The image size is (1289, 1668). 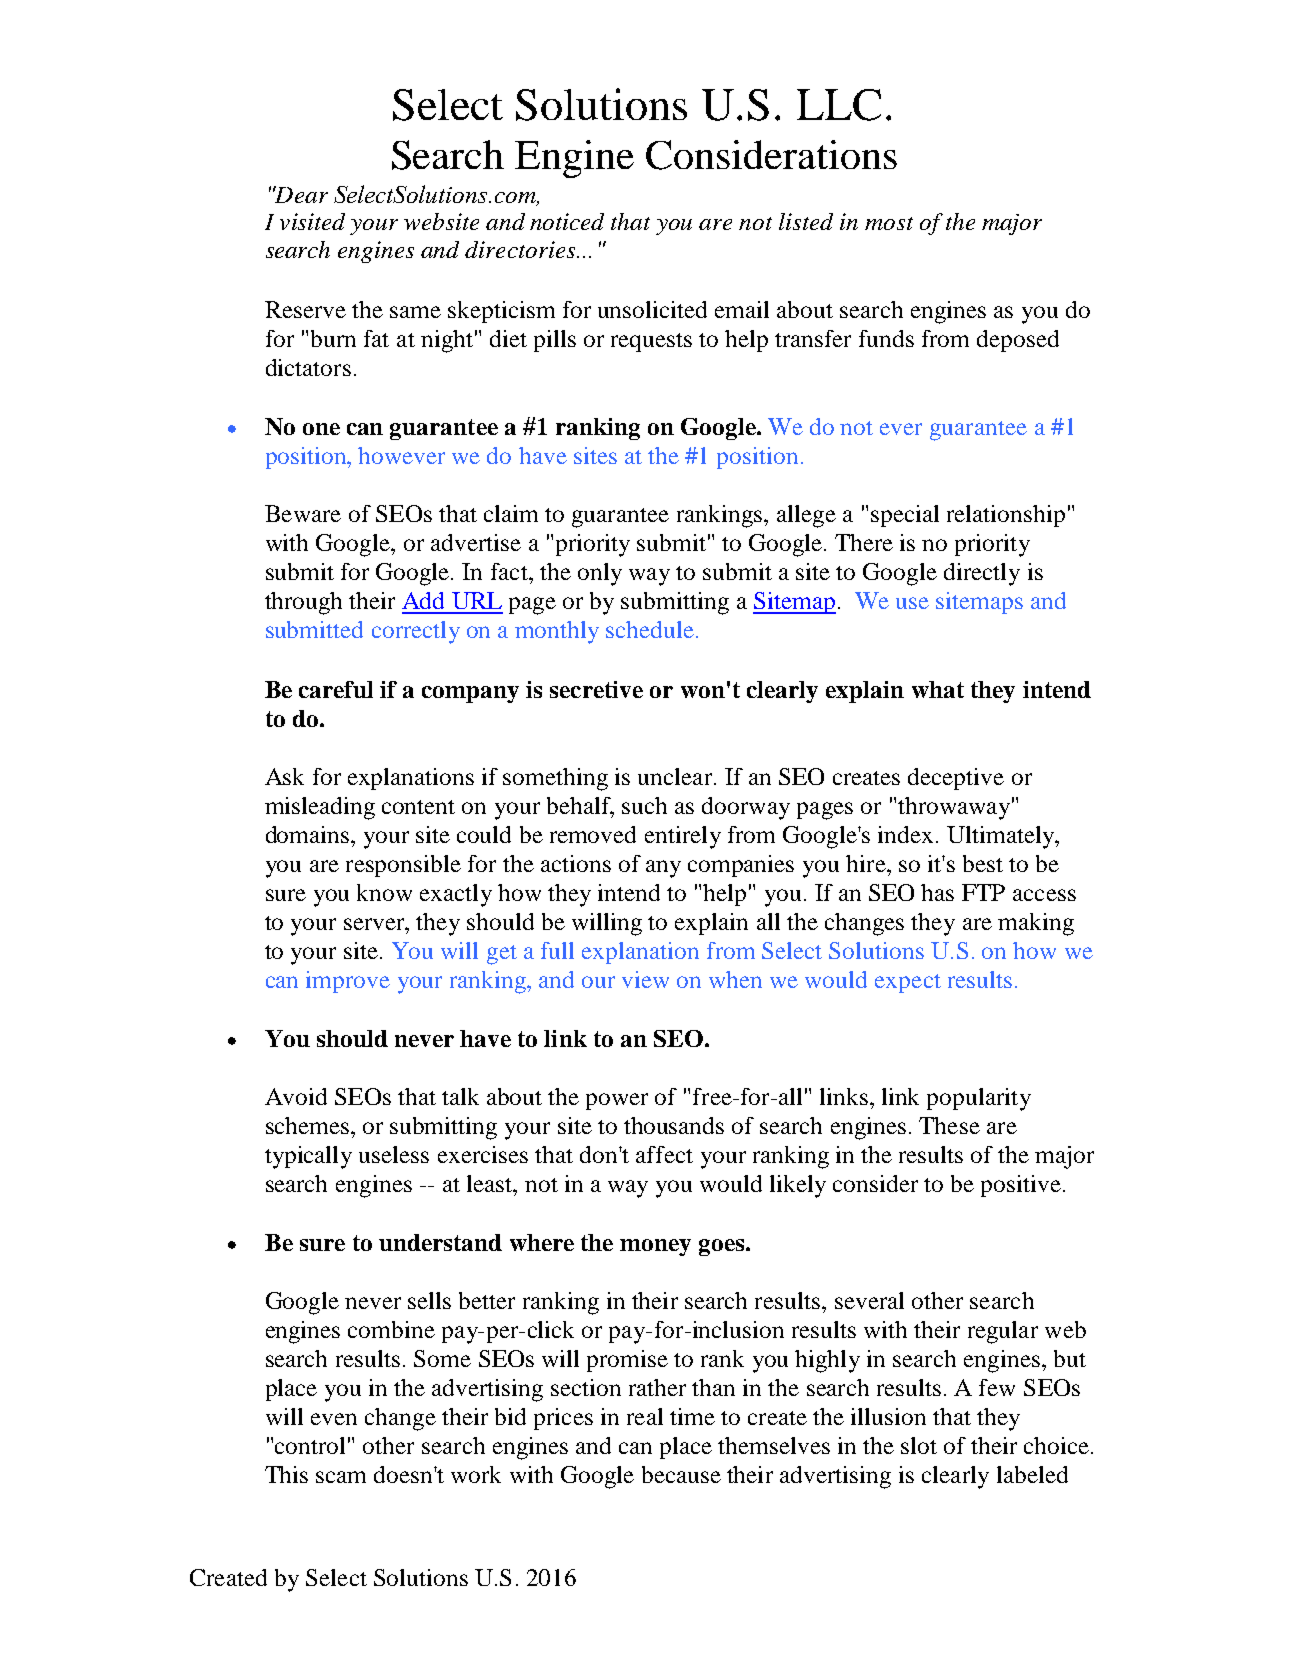 What do you see at coordinates (567, 221) in the screenshot?
I see `noticed` at bounding box center [567, 221].
